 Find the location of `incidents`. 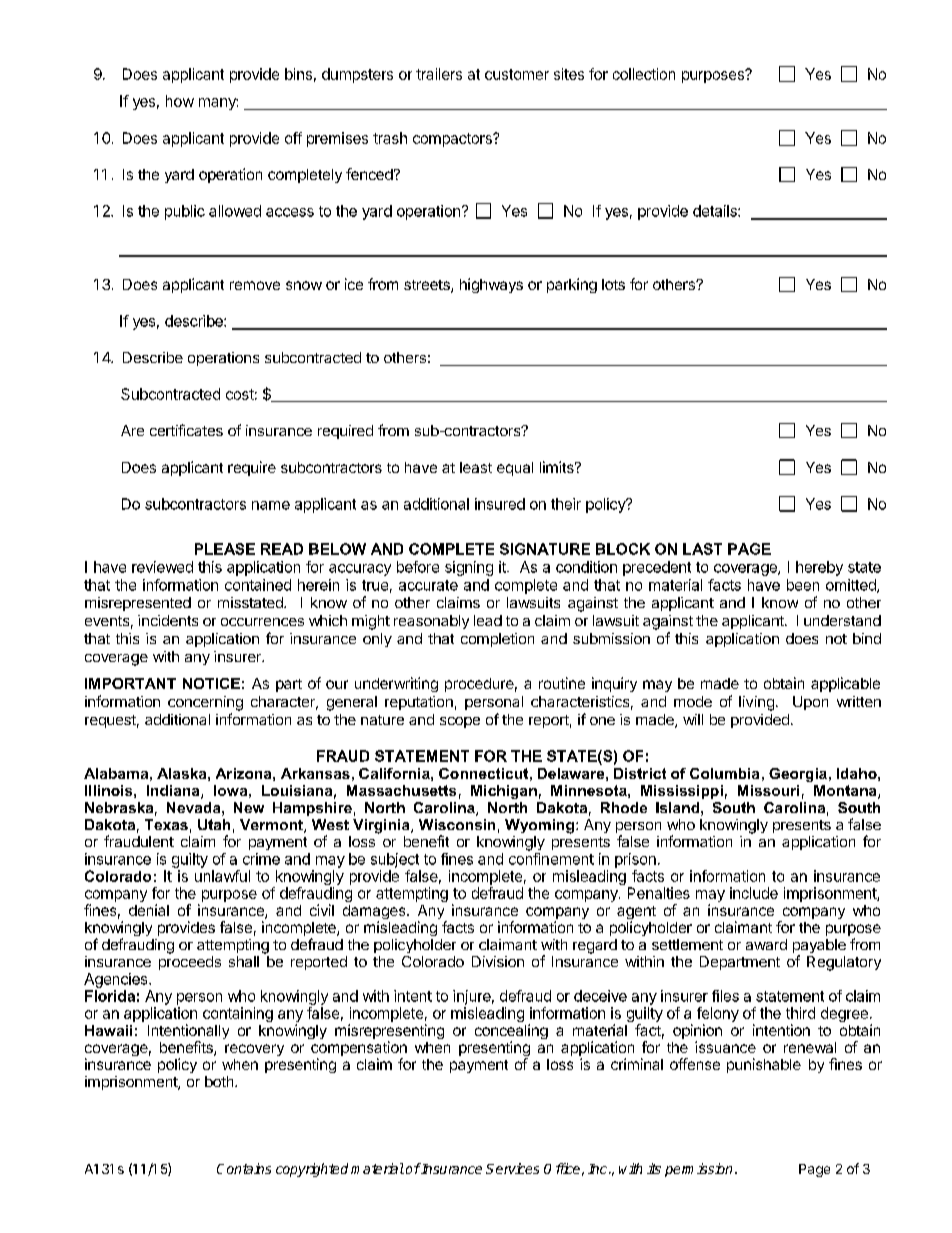

incidents is located at coordinates (168, 620).
